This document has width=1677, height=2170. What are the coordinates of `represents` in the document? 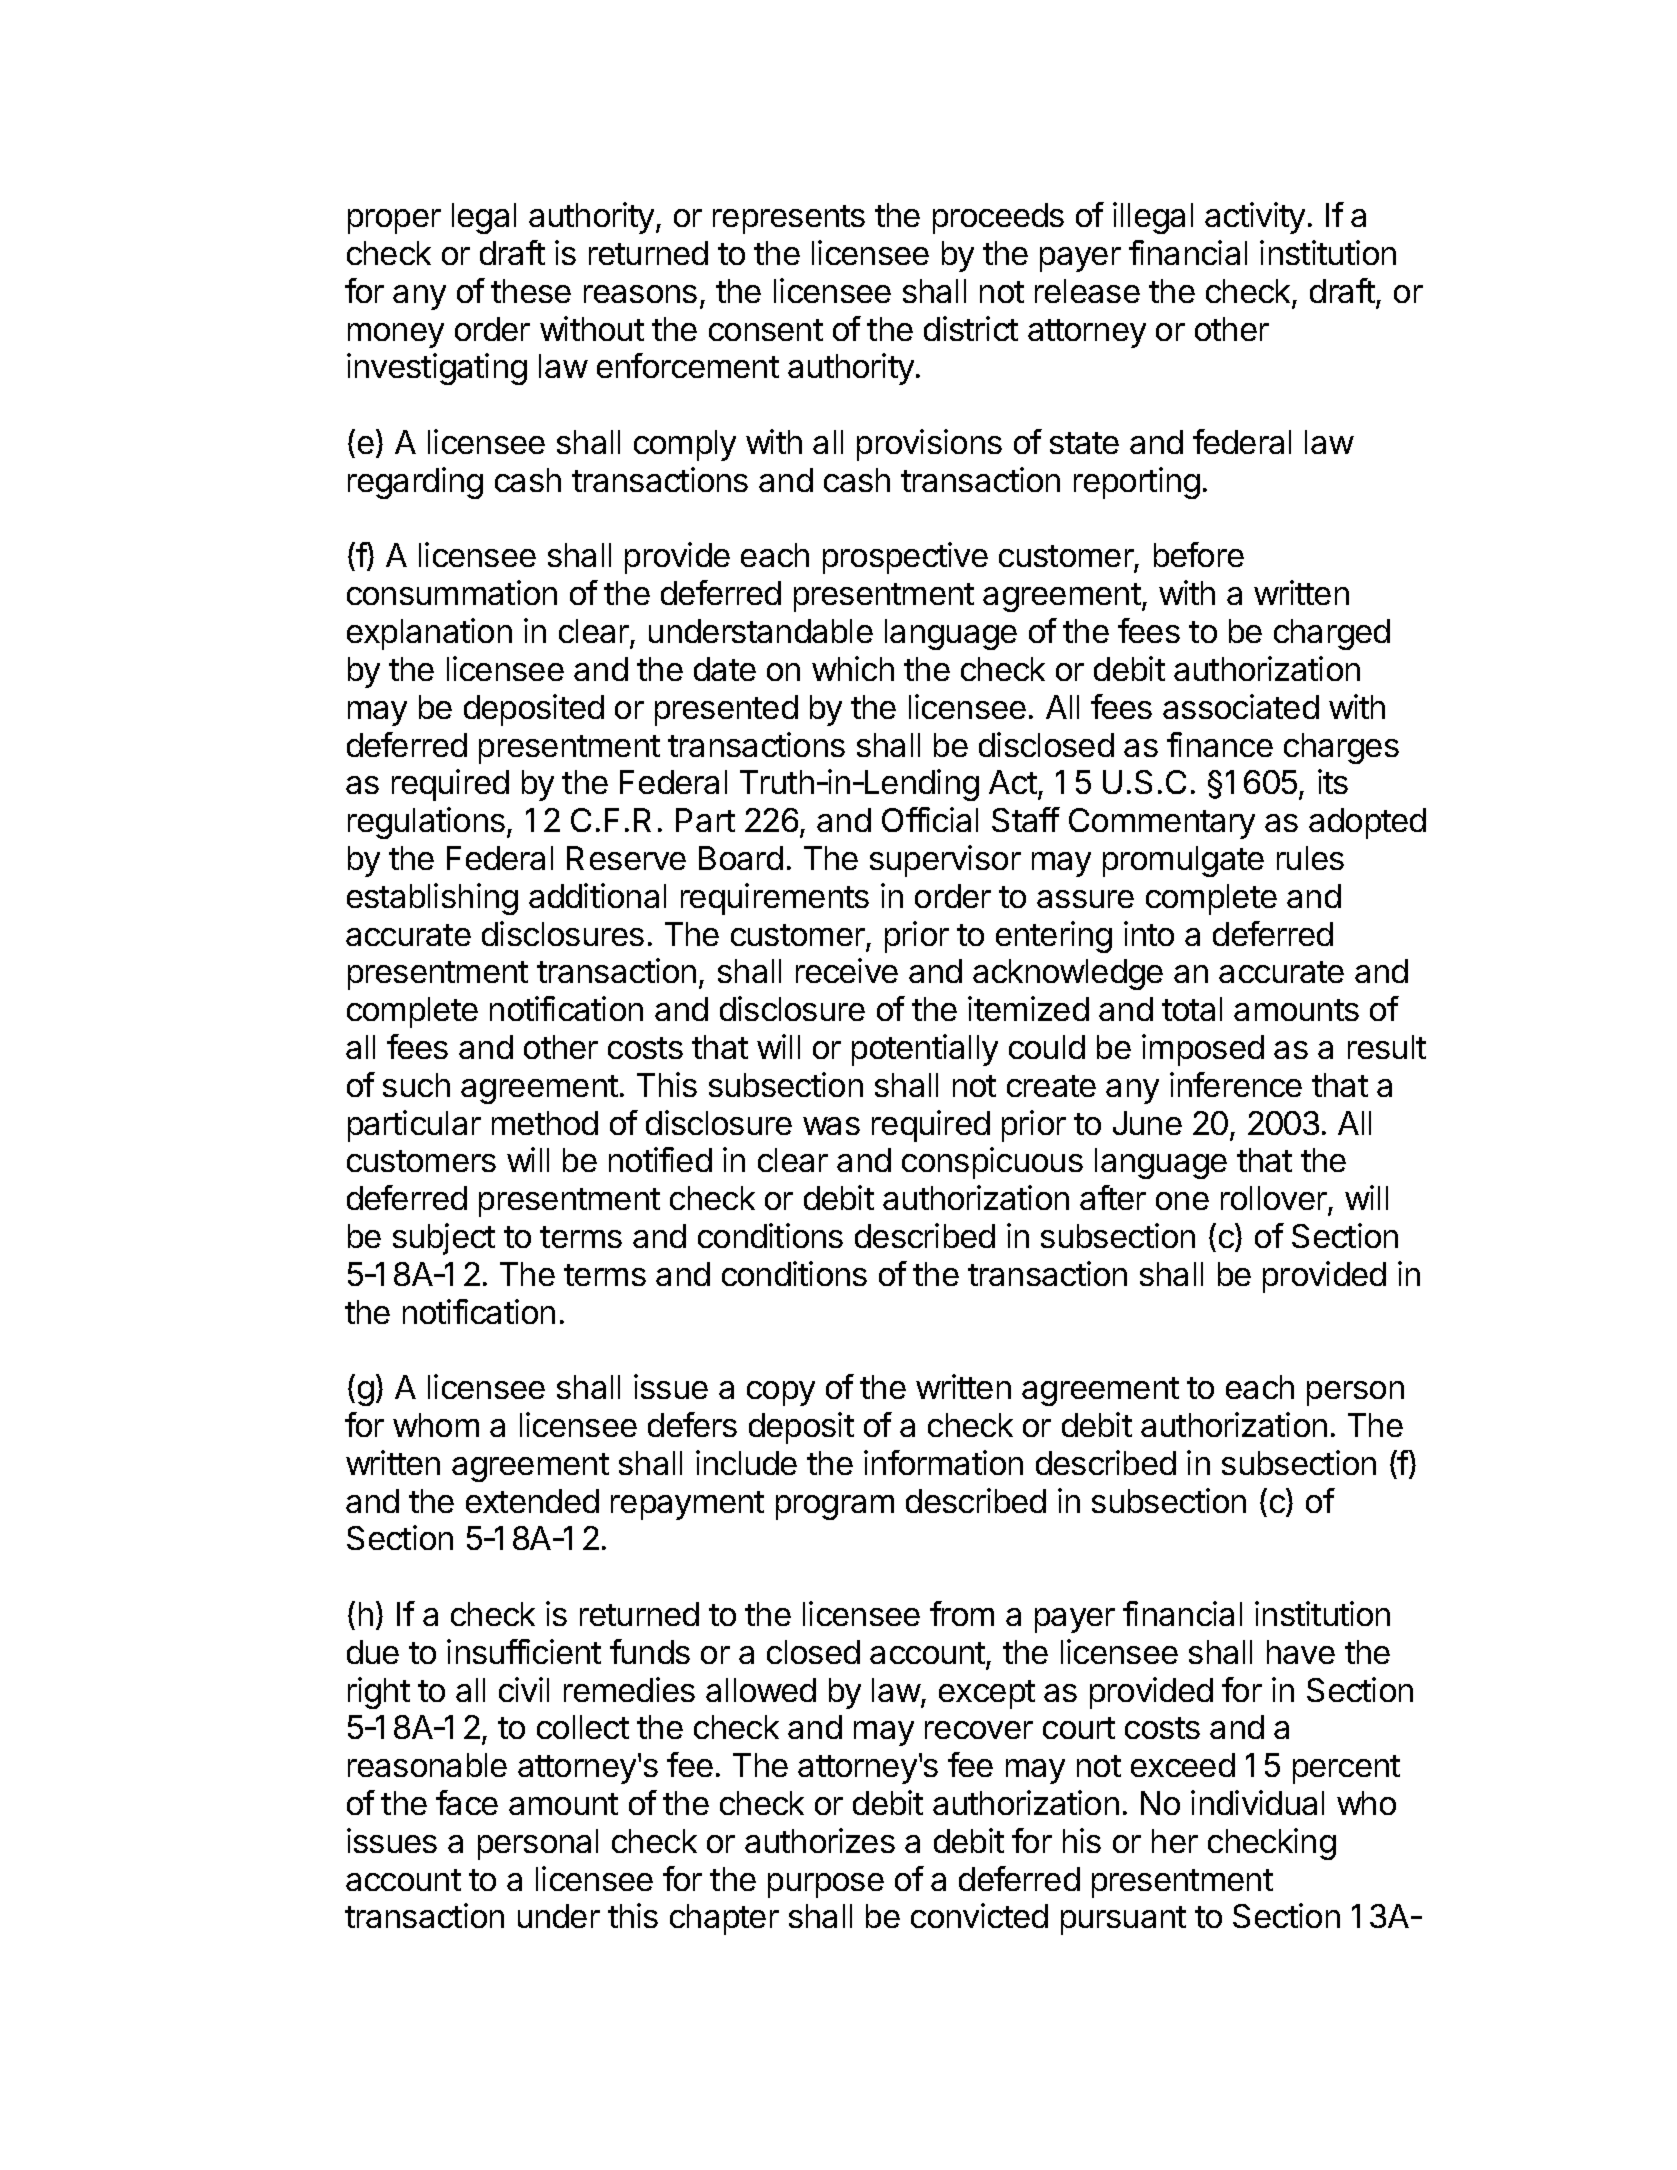 It's located at (789, 219).
